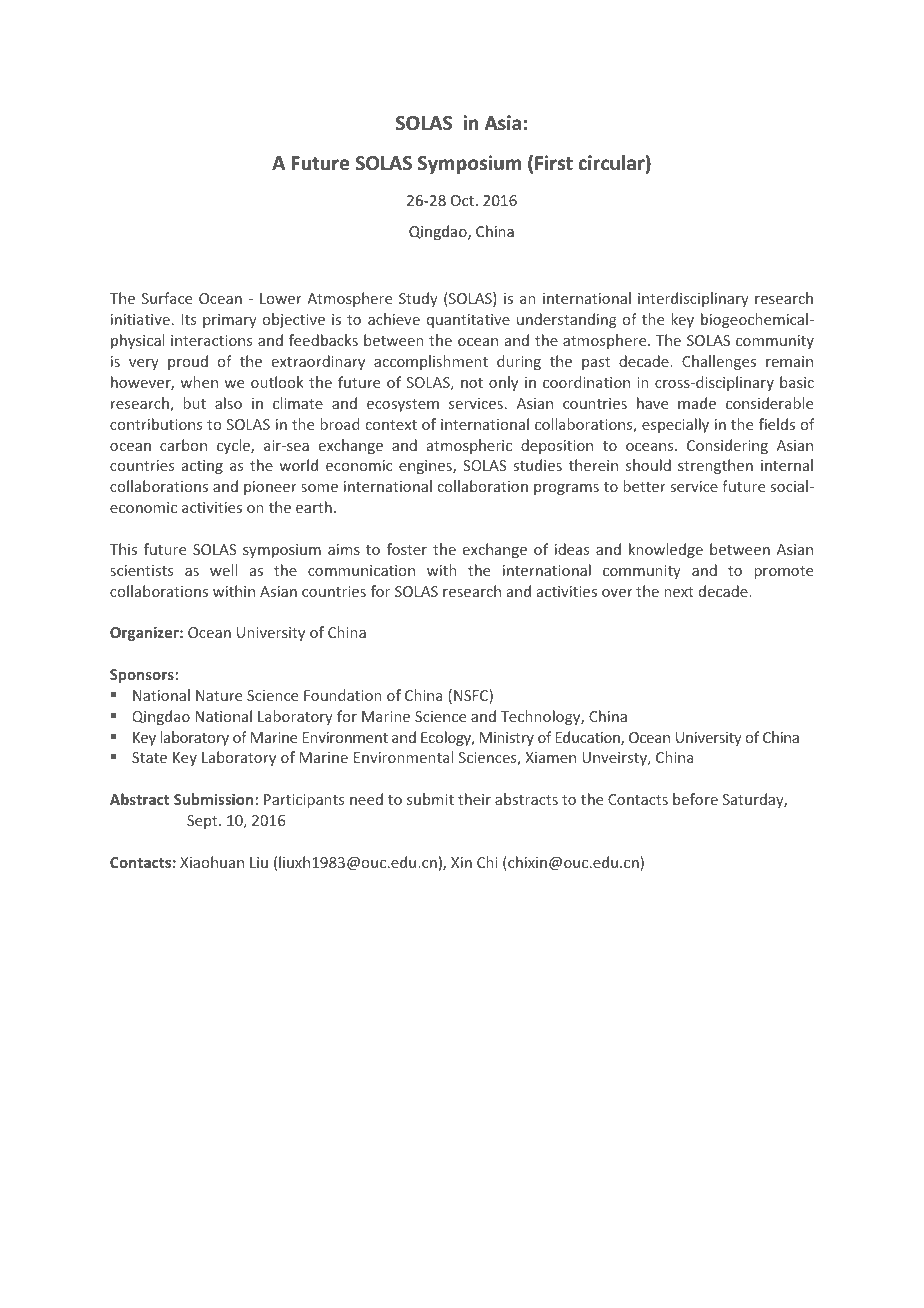 The height and width of the image is (1308, 924). I want to click on Surface, so click(167, 298).
